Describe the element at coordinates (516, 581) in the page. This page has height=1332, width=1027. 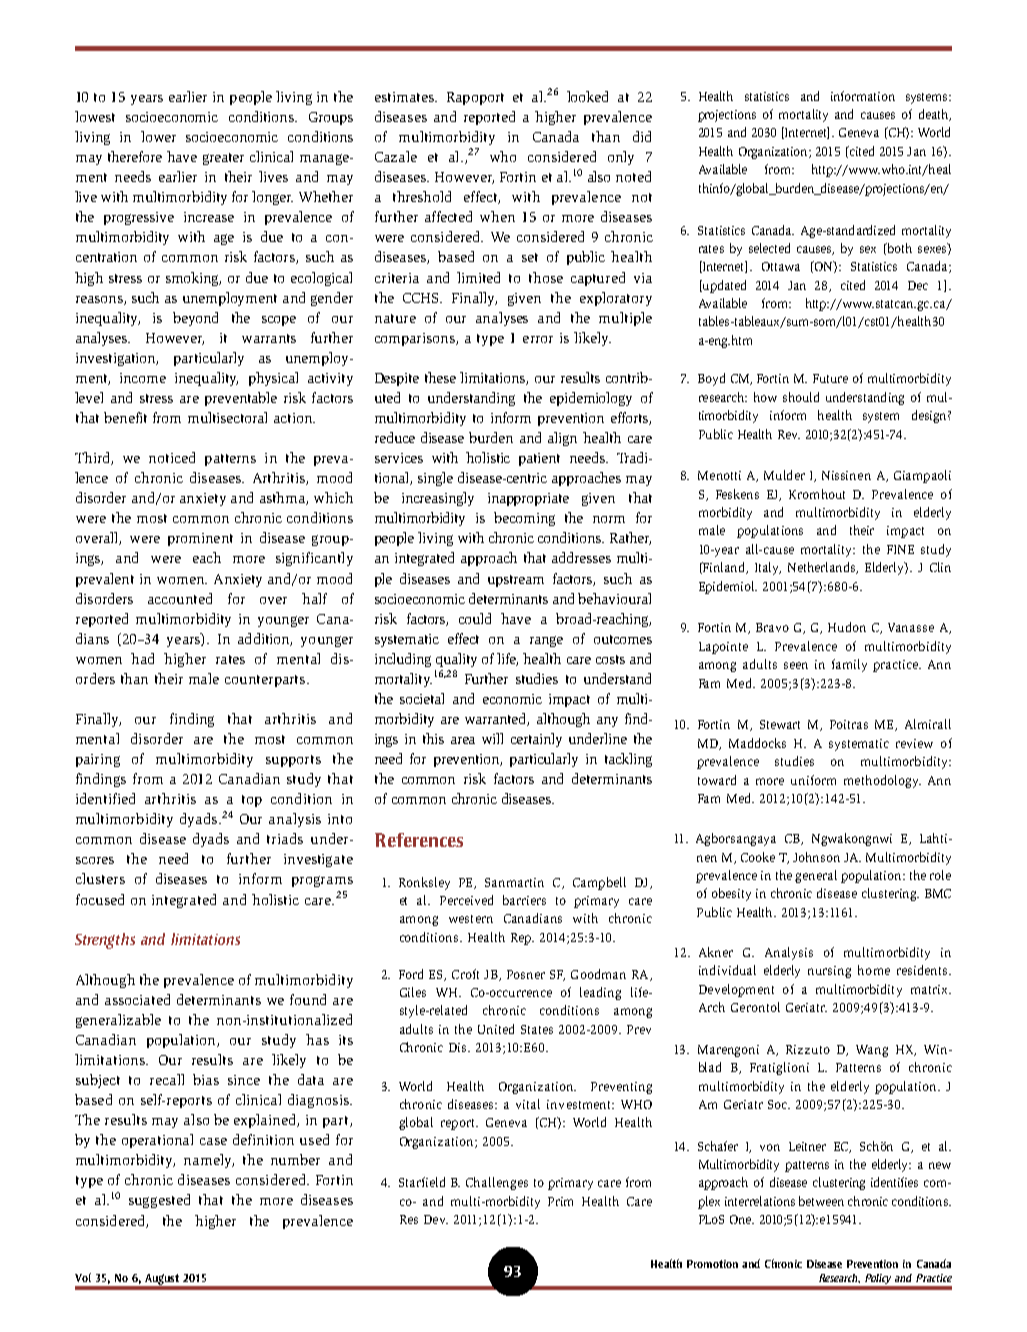
I see `upstream` at that location.
